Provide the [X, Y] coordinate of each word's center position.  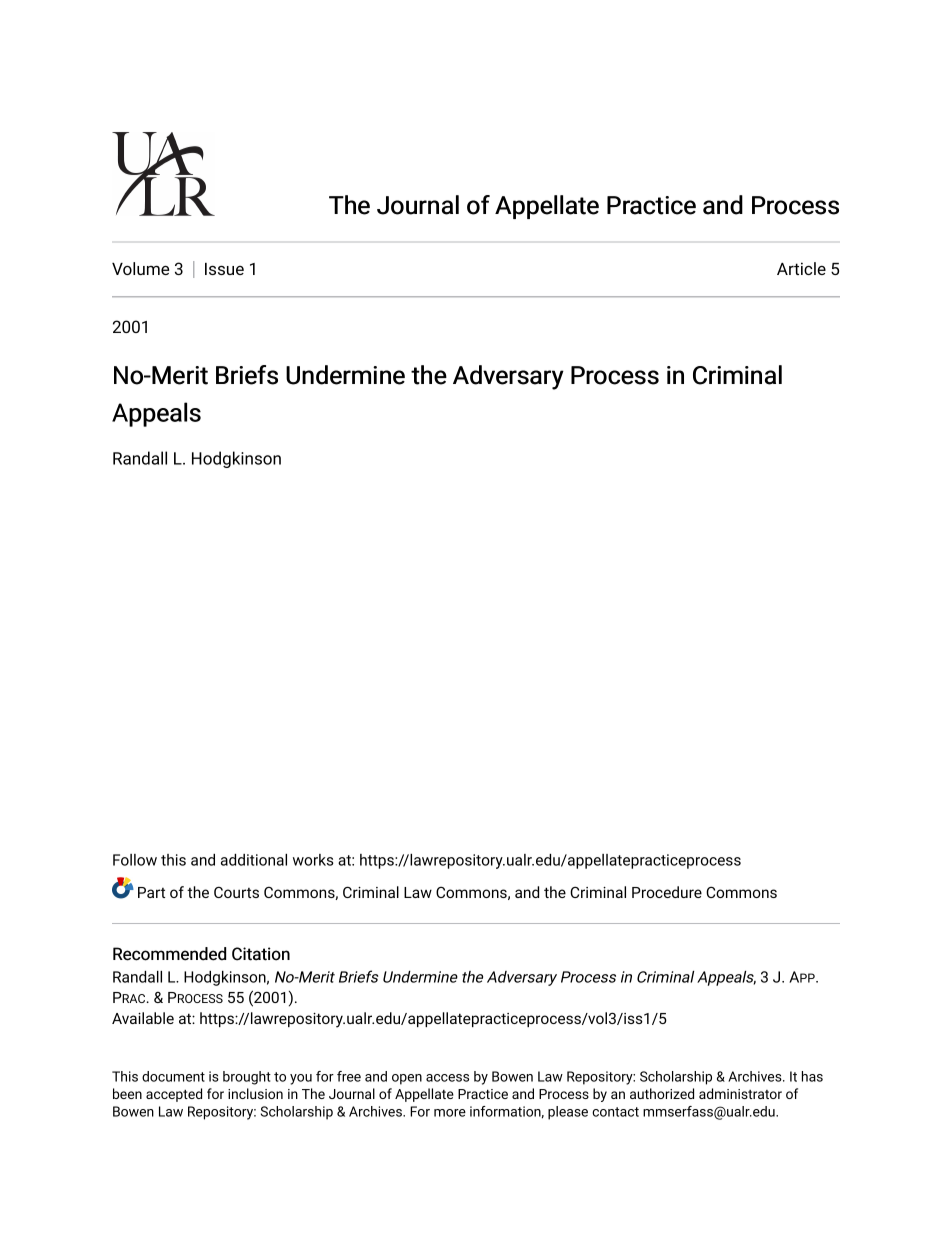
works [313, 860]
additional [254, 860]
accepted [174, 1095]
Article [801, 268]
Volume [140, 268]
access [447, 1078]
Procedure [667, 892]
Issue [224, 269]
